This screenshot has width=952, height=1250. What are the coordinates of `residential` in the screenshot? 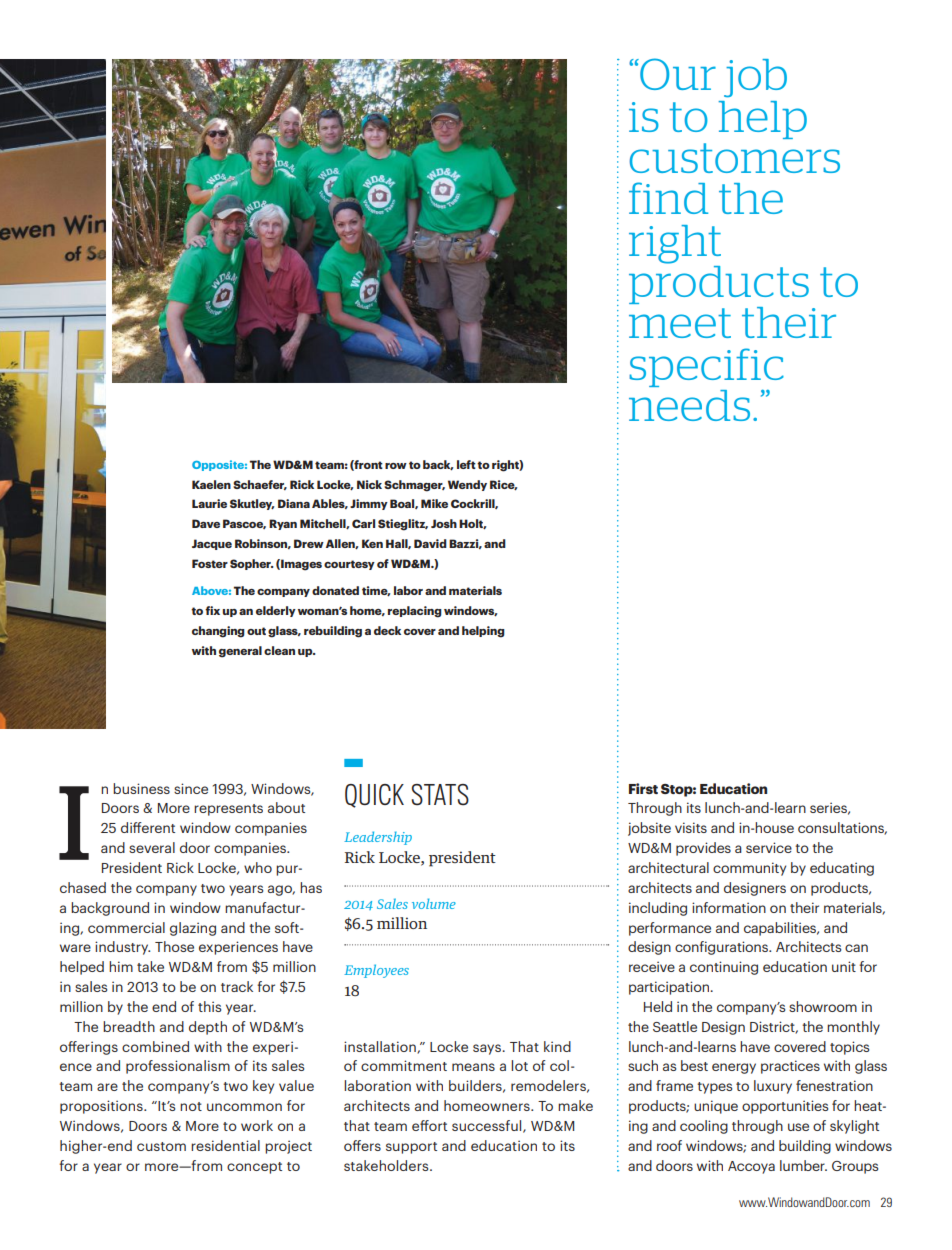 It's located at (225, 1145).
